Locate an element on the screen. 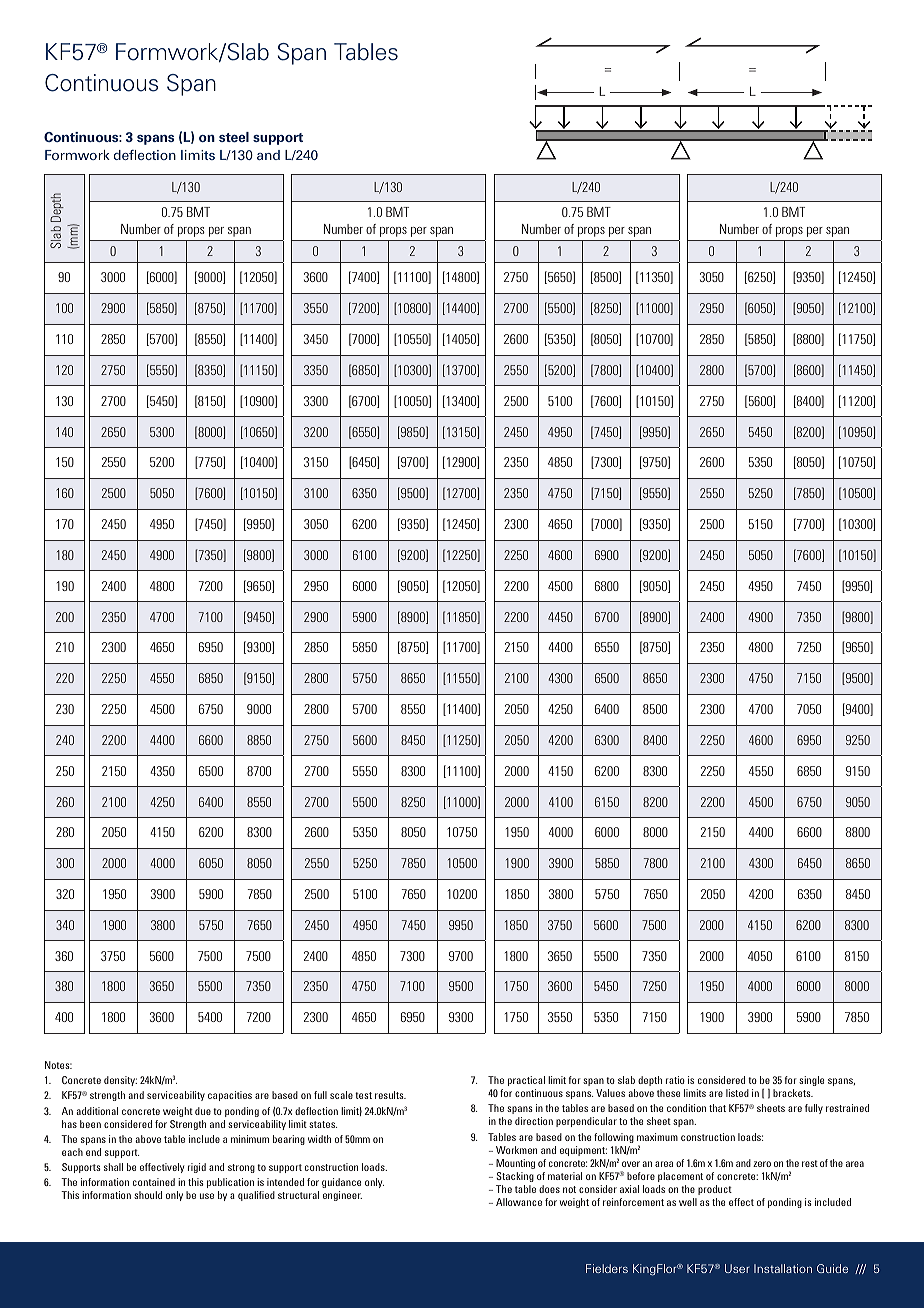 The width and height of the screenshot is (924, 1308). Fielders is located at coordinates (607, 1268).
